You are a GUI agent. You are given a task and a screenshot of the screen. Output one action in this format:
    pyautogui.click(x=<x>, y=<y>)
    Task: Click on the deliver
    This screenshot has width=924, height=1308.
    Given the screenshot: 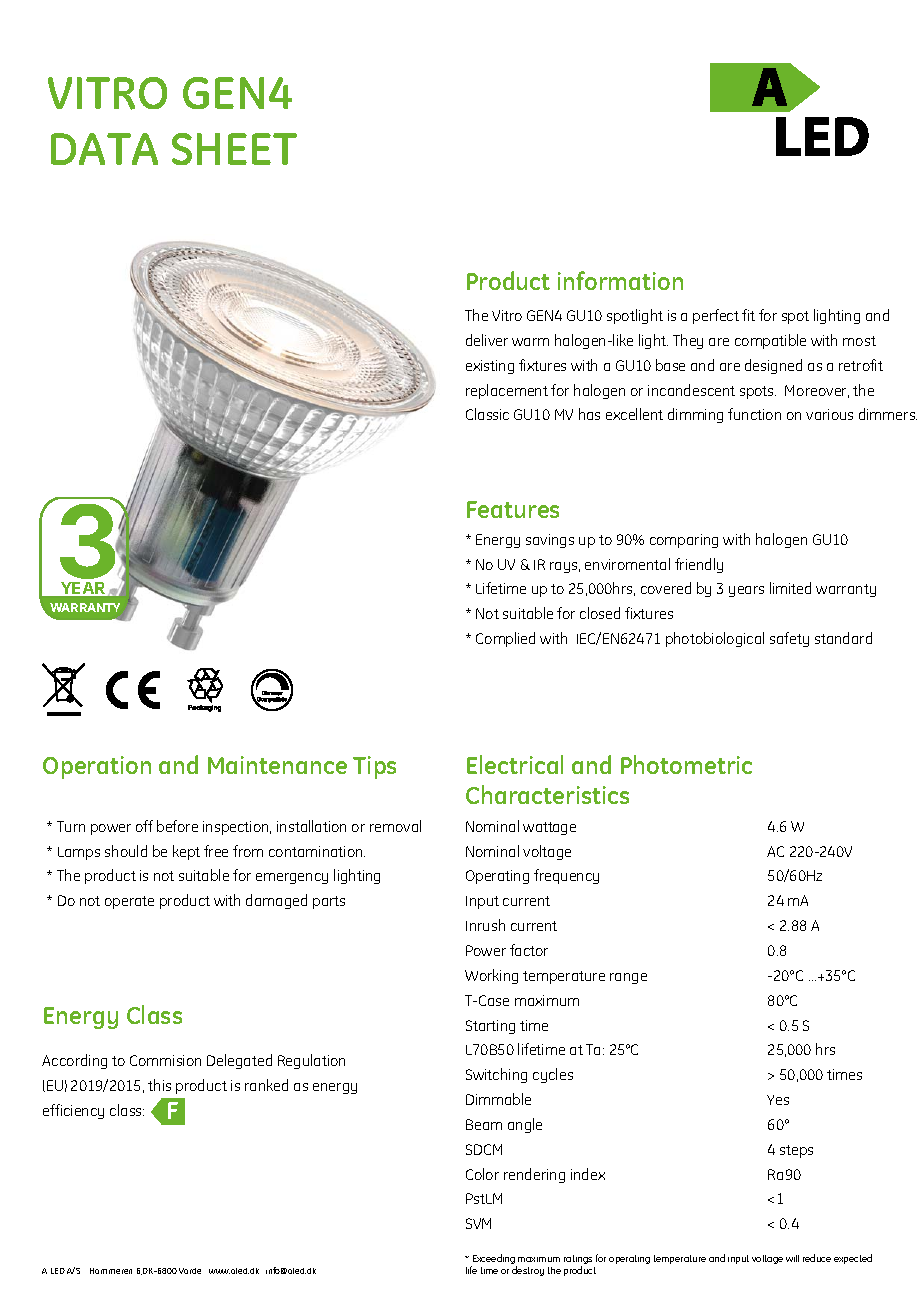 What is the action you would take?
    pyautogui.click(x=487, y=340)
